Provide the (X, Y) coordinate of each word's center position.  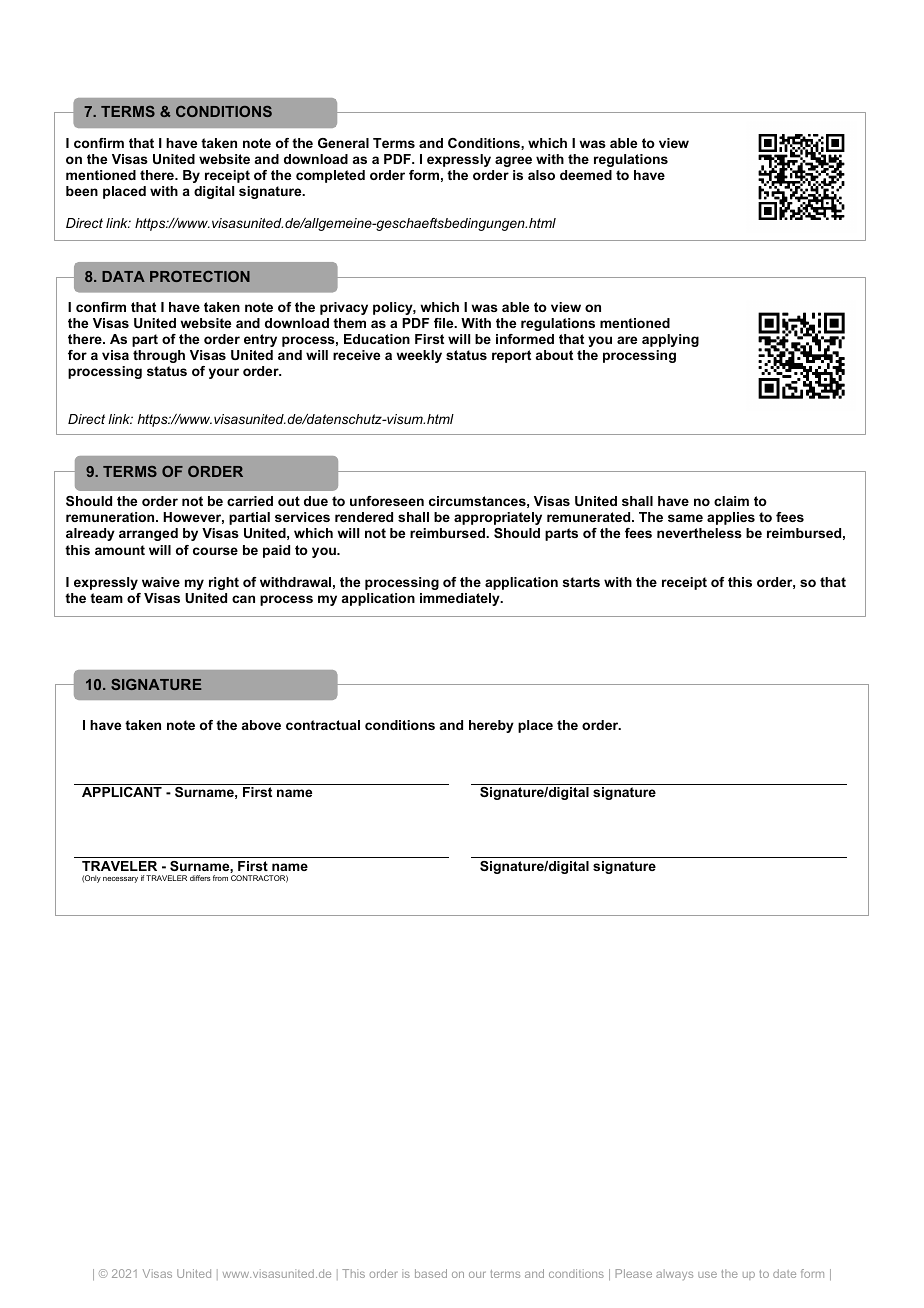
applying (670, 340)
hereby (491, 726)
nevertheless (699, 533)
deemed (586, 175)
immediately (461, 599)
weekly (419, 356)
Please (633, 1273)
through (159, 356)
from (220, 878)
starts (581, 582)
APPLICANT (122, 792)
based (431, 1273)
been (82, 191)
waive (161, 582)
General (343, 143)
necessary (120, 880)
